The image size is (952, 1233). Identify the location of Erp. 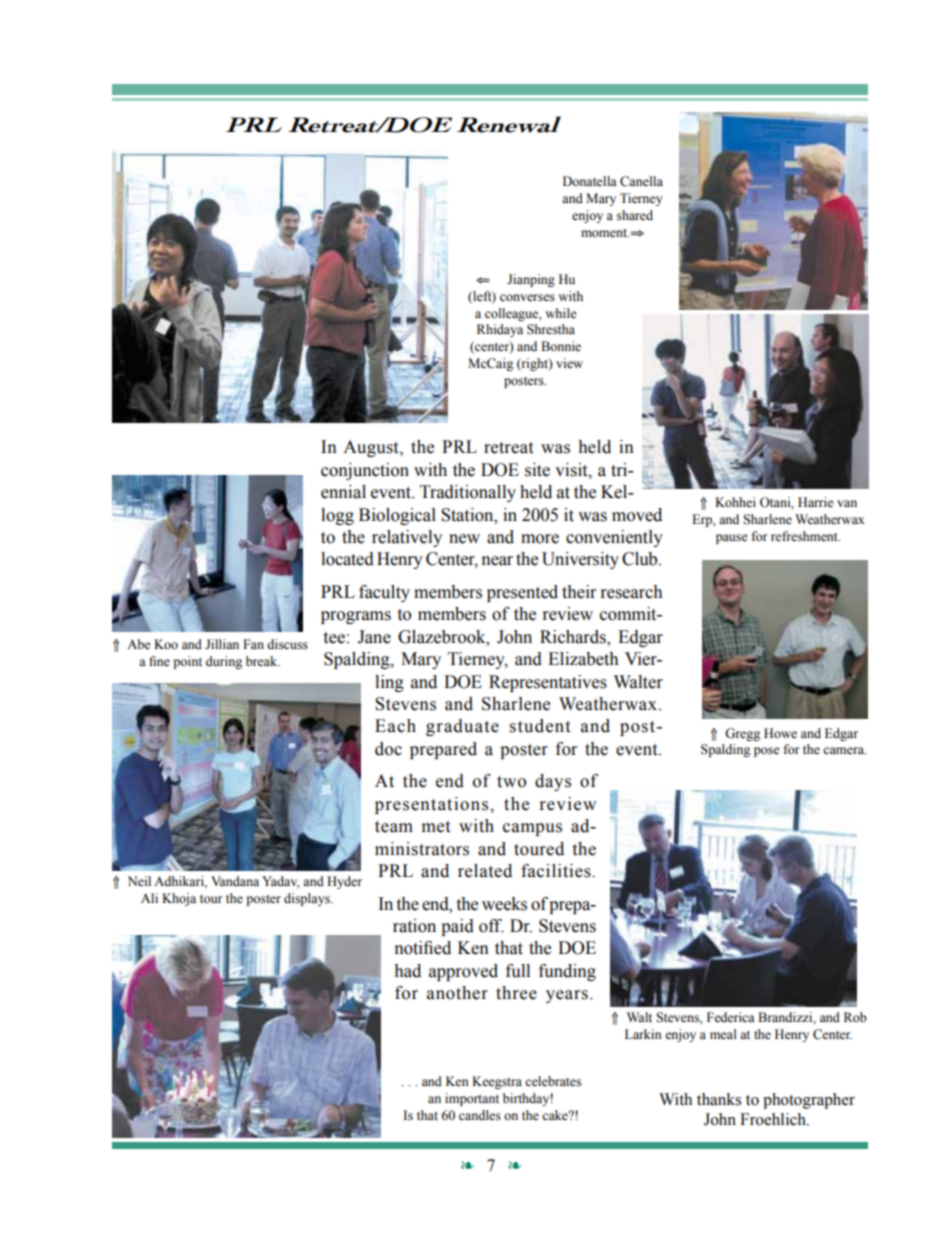
(703, 520).
